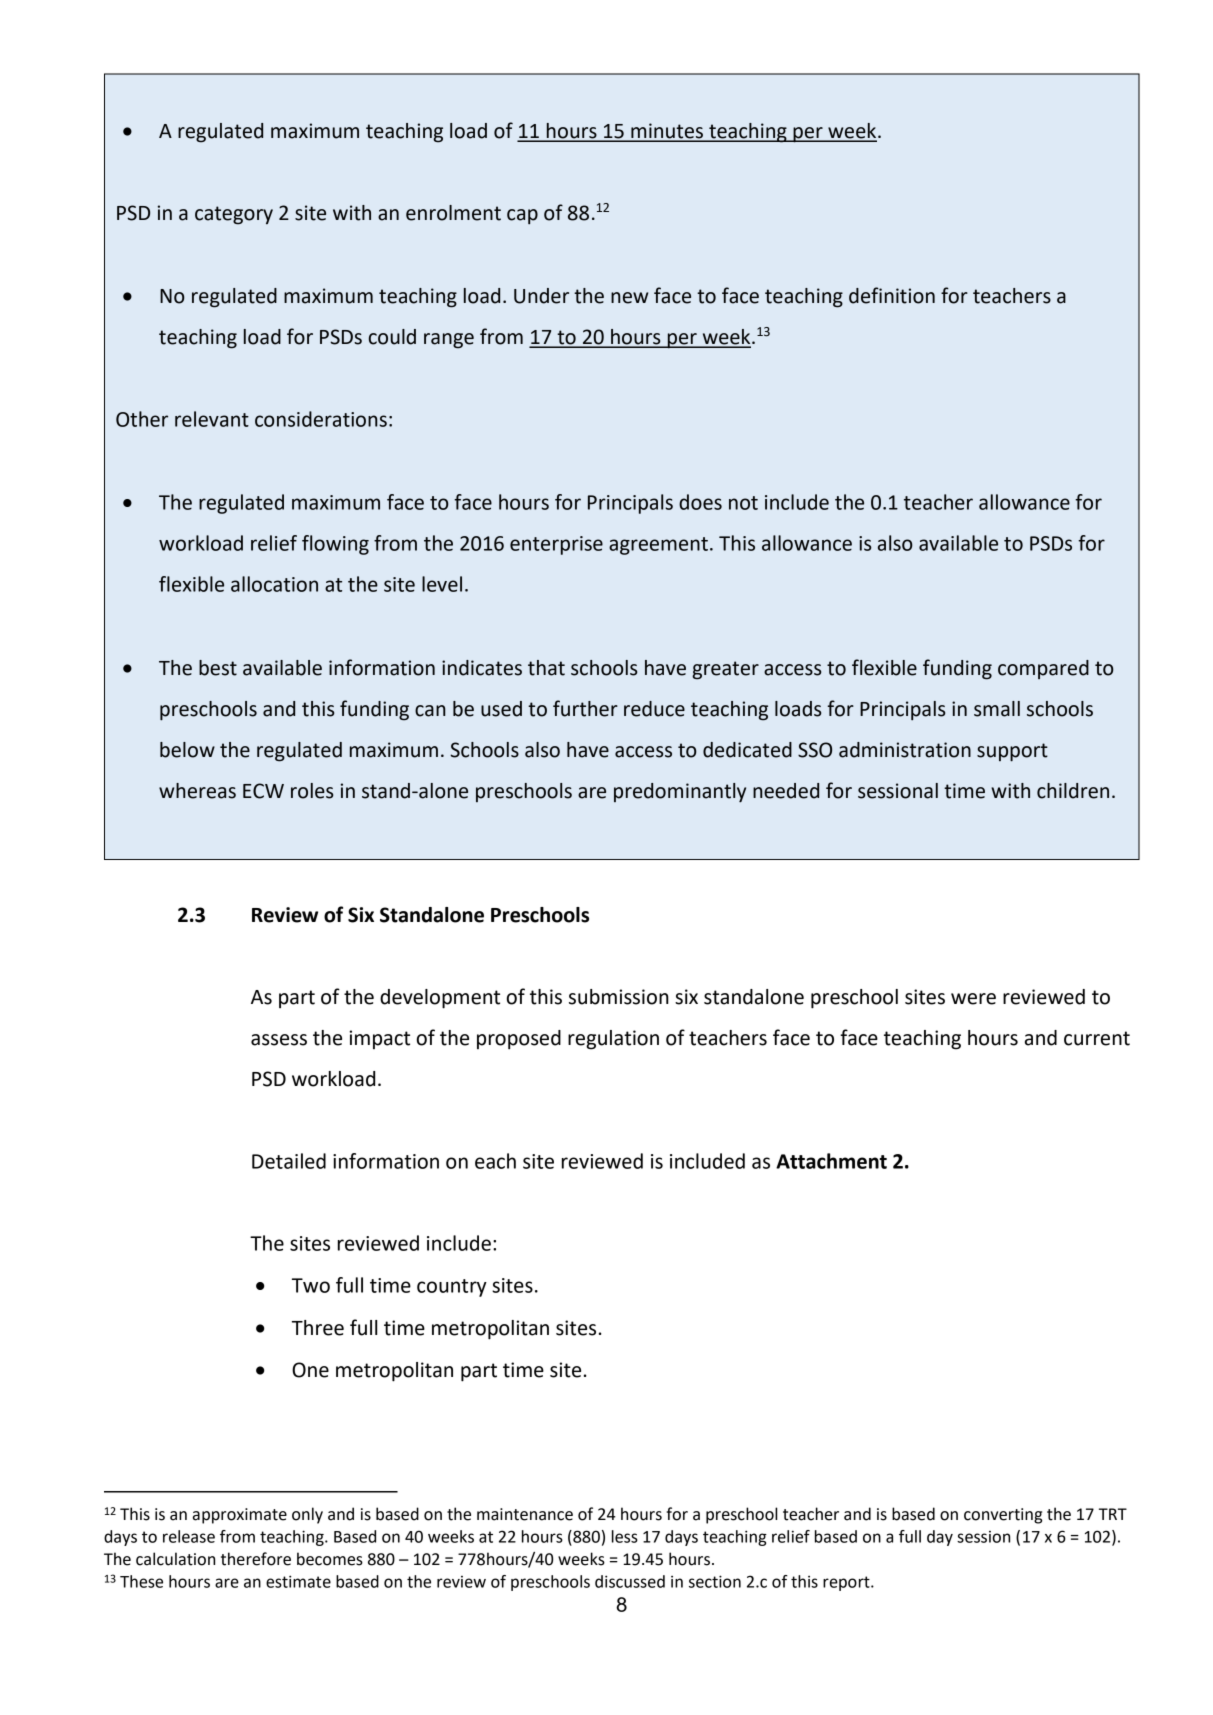  What do you see at coordinates (1097, 1038) in the screenshot?
I see `current` at bounding box center [1097, 1038].
